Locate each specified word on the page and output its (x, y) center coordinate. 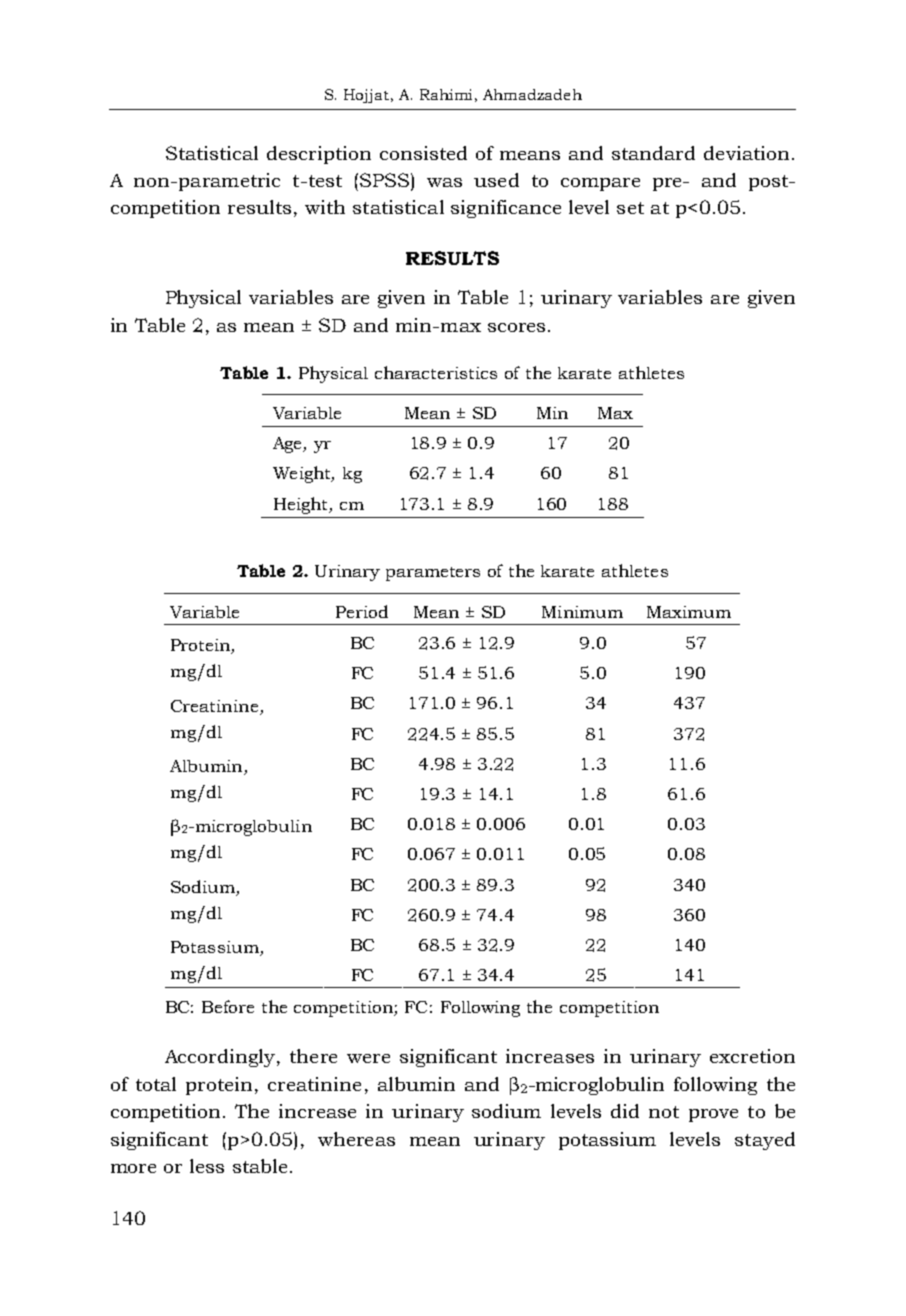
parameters (433, 574)
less (207, 1166)
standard (653, 153)
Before (228, 1006)
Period (362, 611)
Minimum (582, 612)
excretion (752, 1056)
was (444, 182)
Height (302, 505)
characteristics (436, 372)
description (319, 155)
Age (289, 445)
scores (516, 327)
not (664, 1112)
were (368, 1058)
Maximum (689, 612)
